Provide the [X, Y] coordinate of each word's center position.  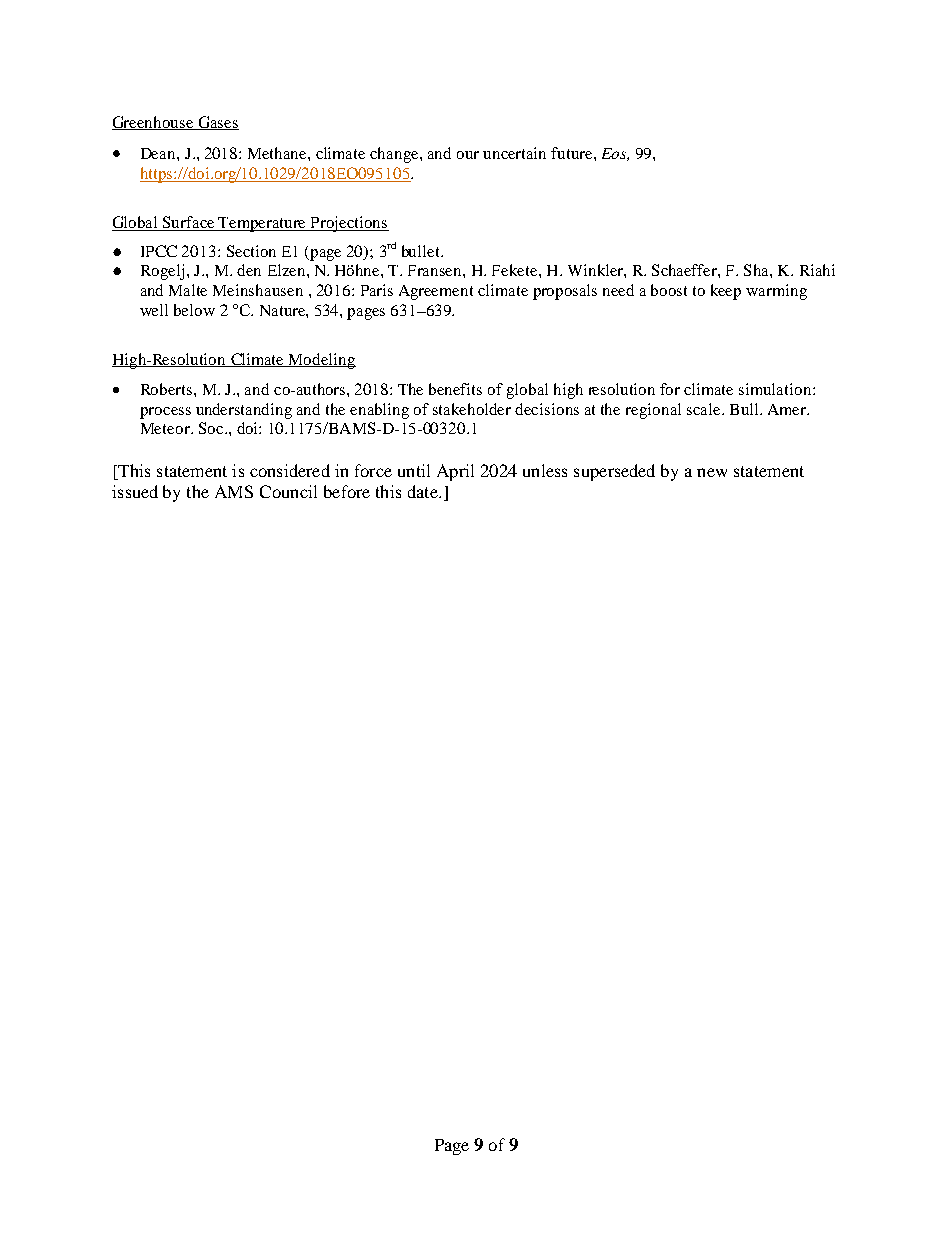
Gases [217, 123]
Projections [349, 224]
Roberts [168, 389]
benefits [455, 389]
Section [251, 251]
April [455, 472]
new [712, 472]
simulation [776, 389]
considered [290, 470]
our [468, 155]
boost [669, 290]
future [573, 153]
